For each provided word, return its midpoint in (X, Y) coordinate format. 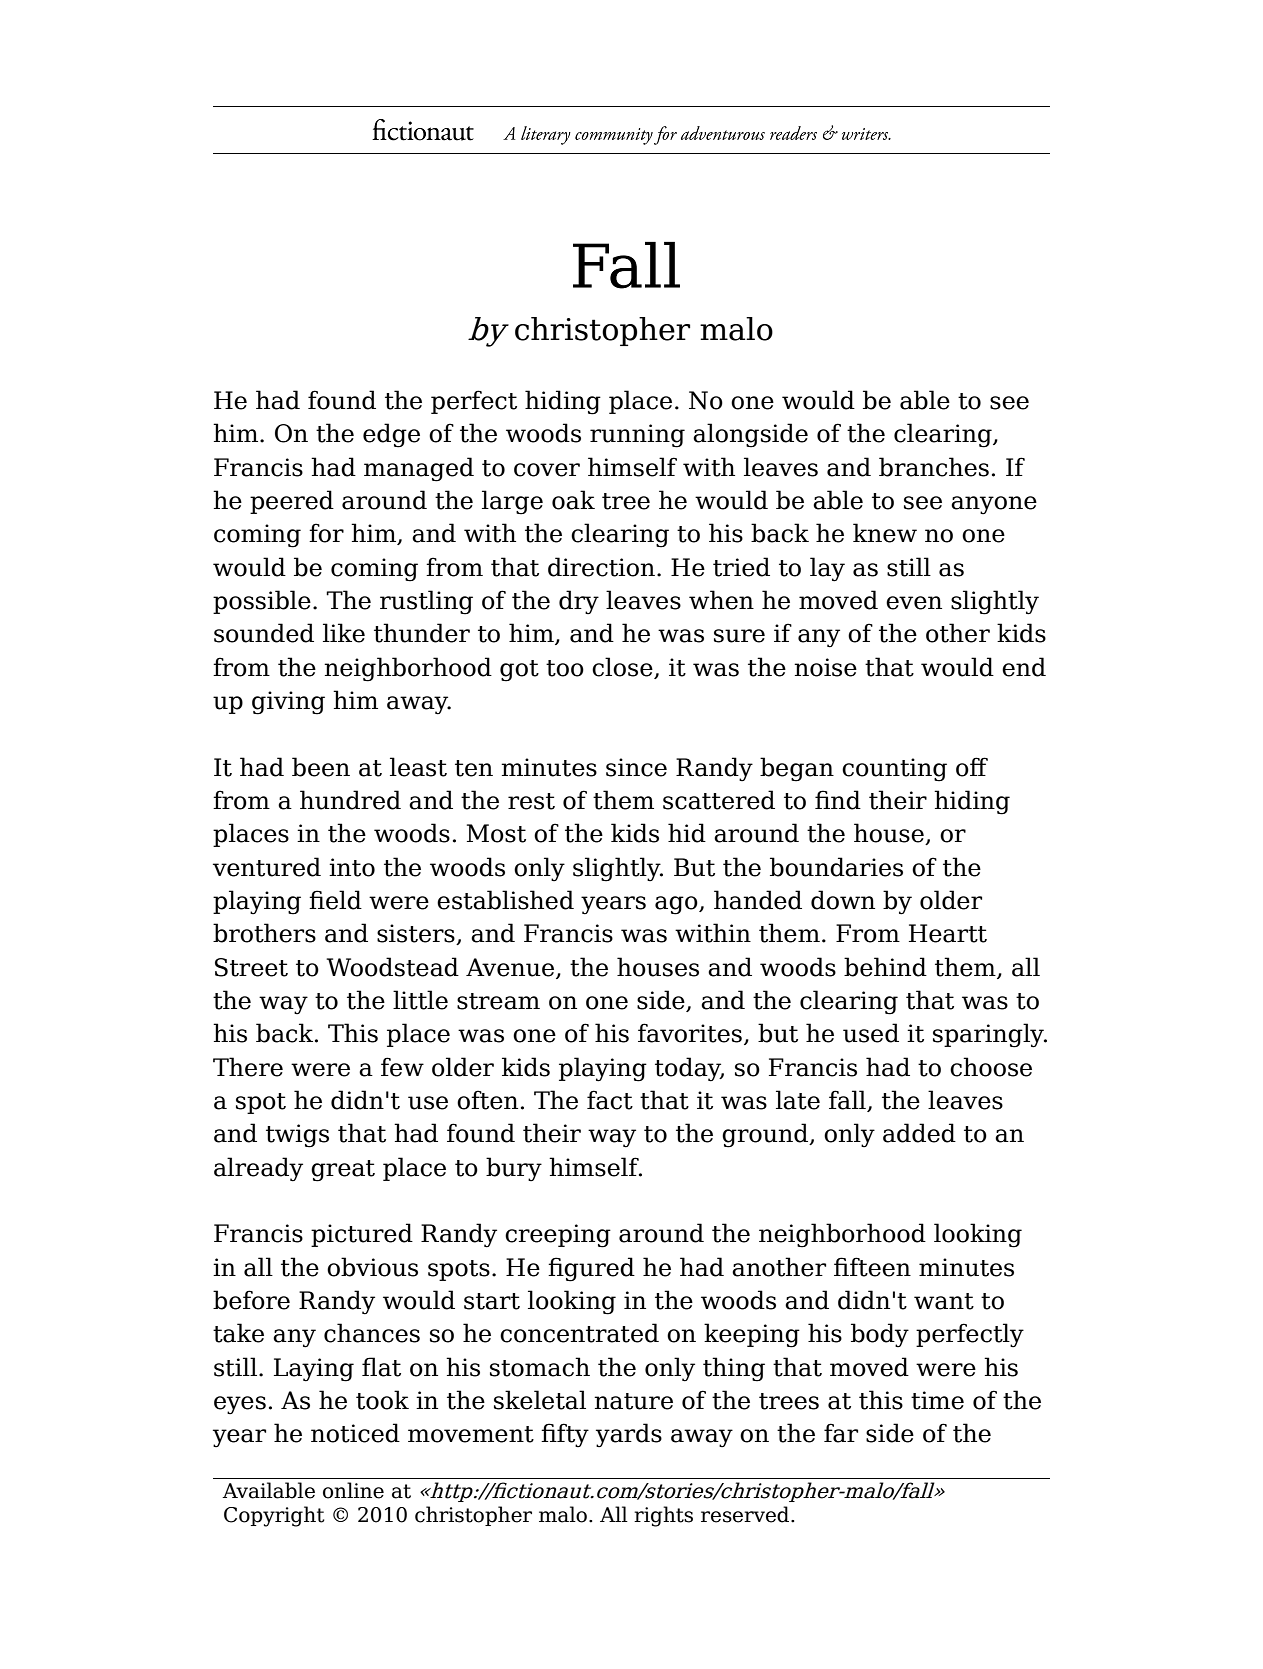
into (352, 867)
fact (610, 1100)
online (353, 1490)
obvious (372, 1267)
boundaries (836, 867)
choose (991, 1067)
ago (677, 905)
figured (591, 1269)
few (402, 1067)
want (944, 1301)
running (637, 436)
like (344, 633)
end (1024, 667)
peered (292, 502)
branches (934, 467)
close (623, 668)
